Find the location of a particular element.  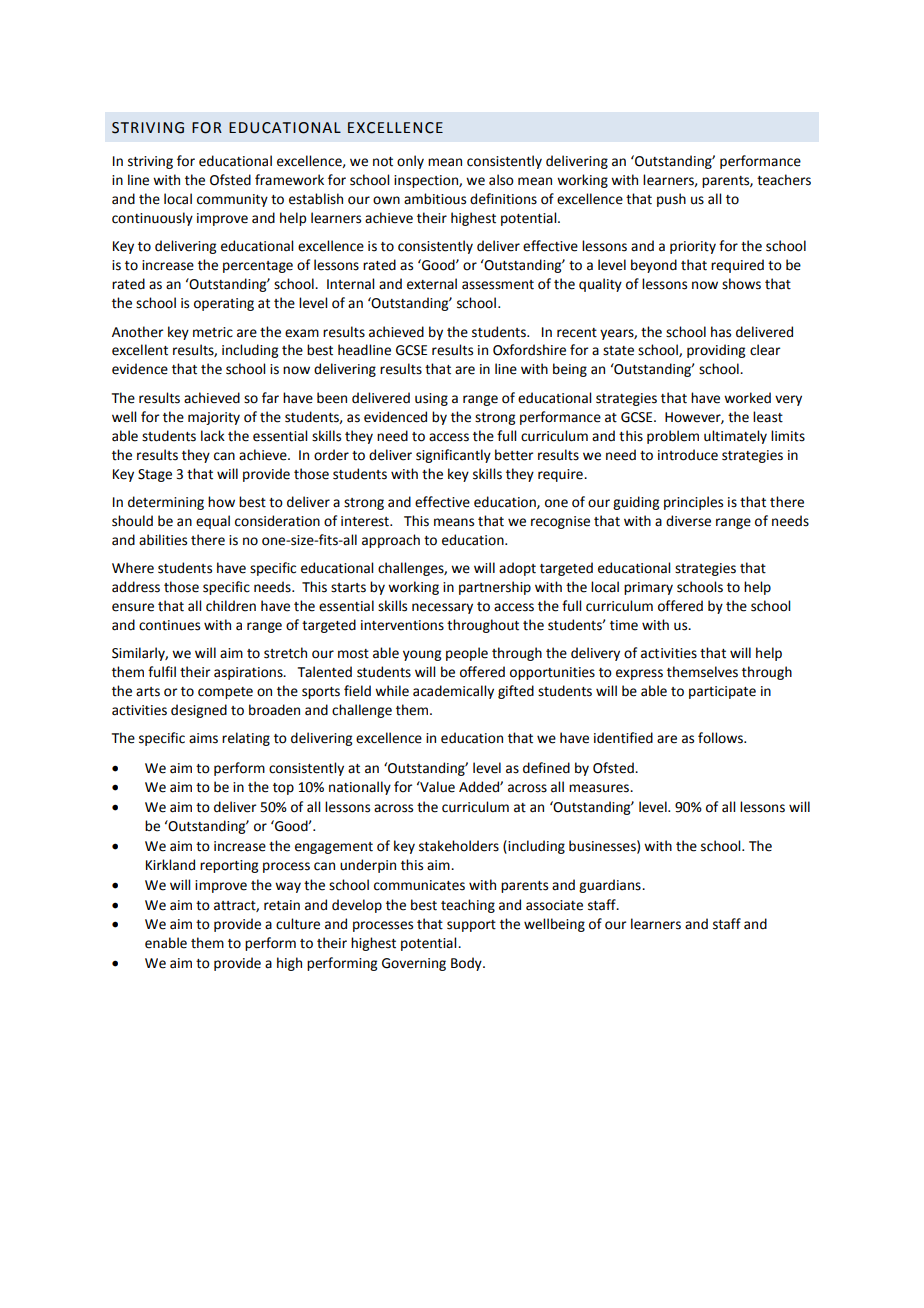

metric is located at coordinates (213, 332).
